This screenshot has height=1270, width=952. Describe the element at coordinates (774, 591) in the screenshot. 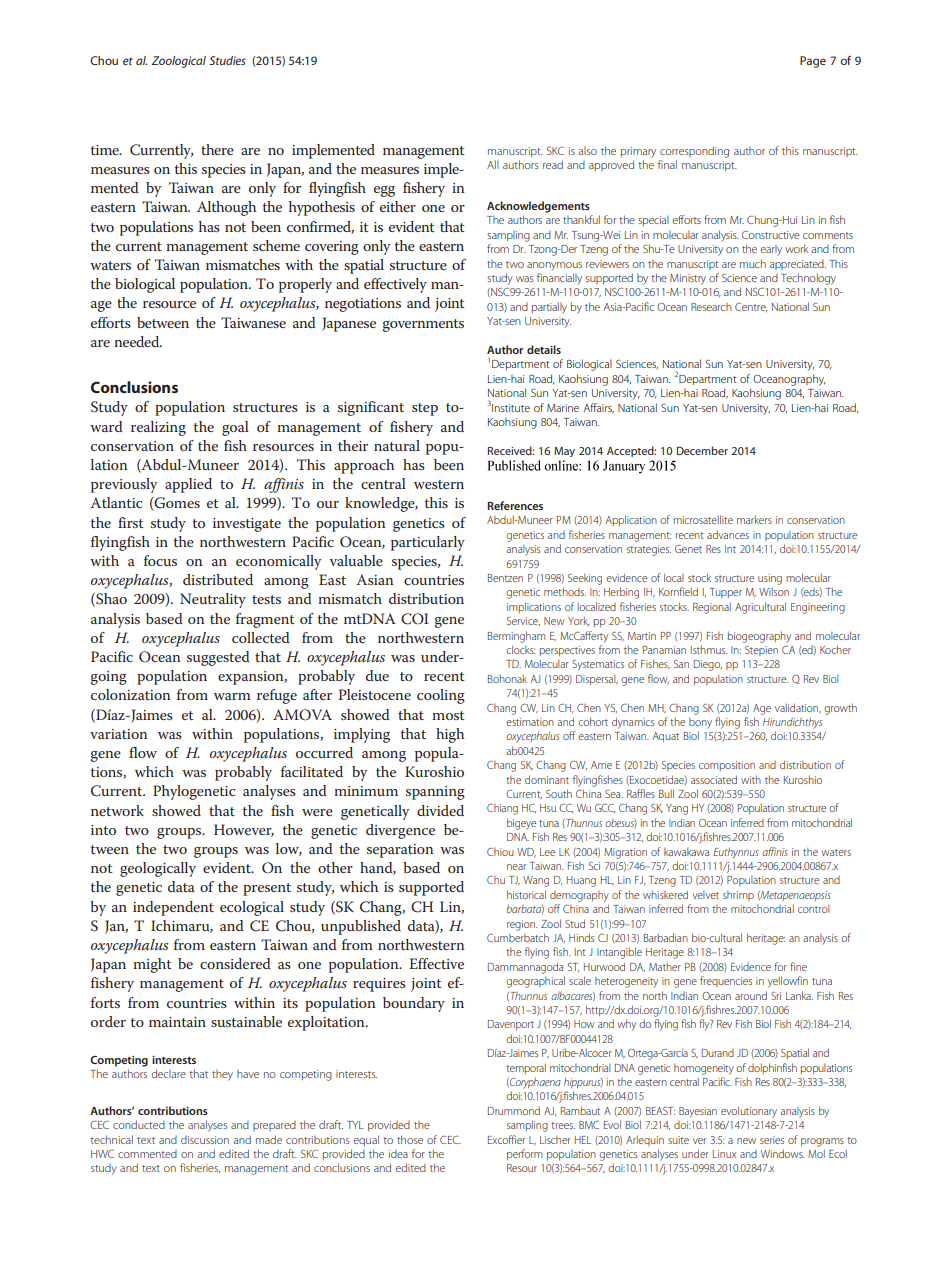

I see `Wilson` at that location.
